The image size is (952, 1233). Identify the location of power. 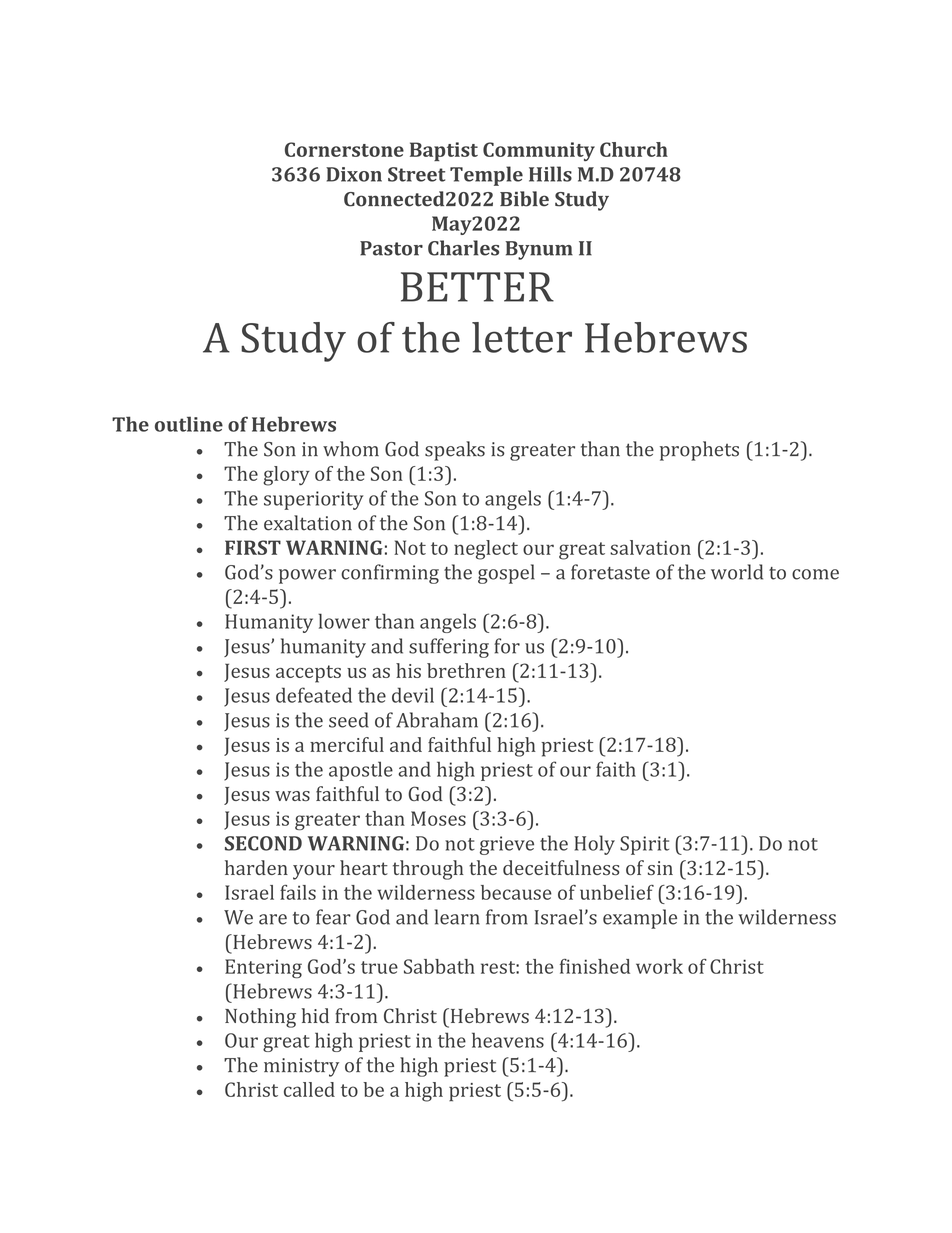
(307, 576).
